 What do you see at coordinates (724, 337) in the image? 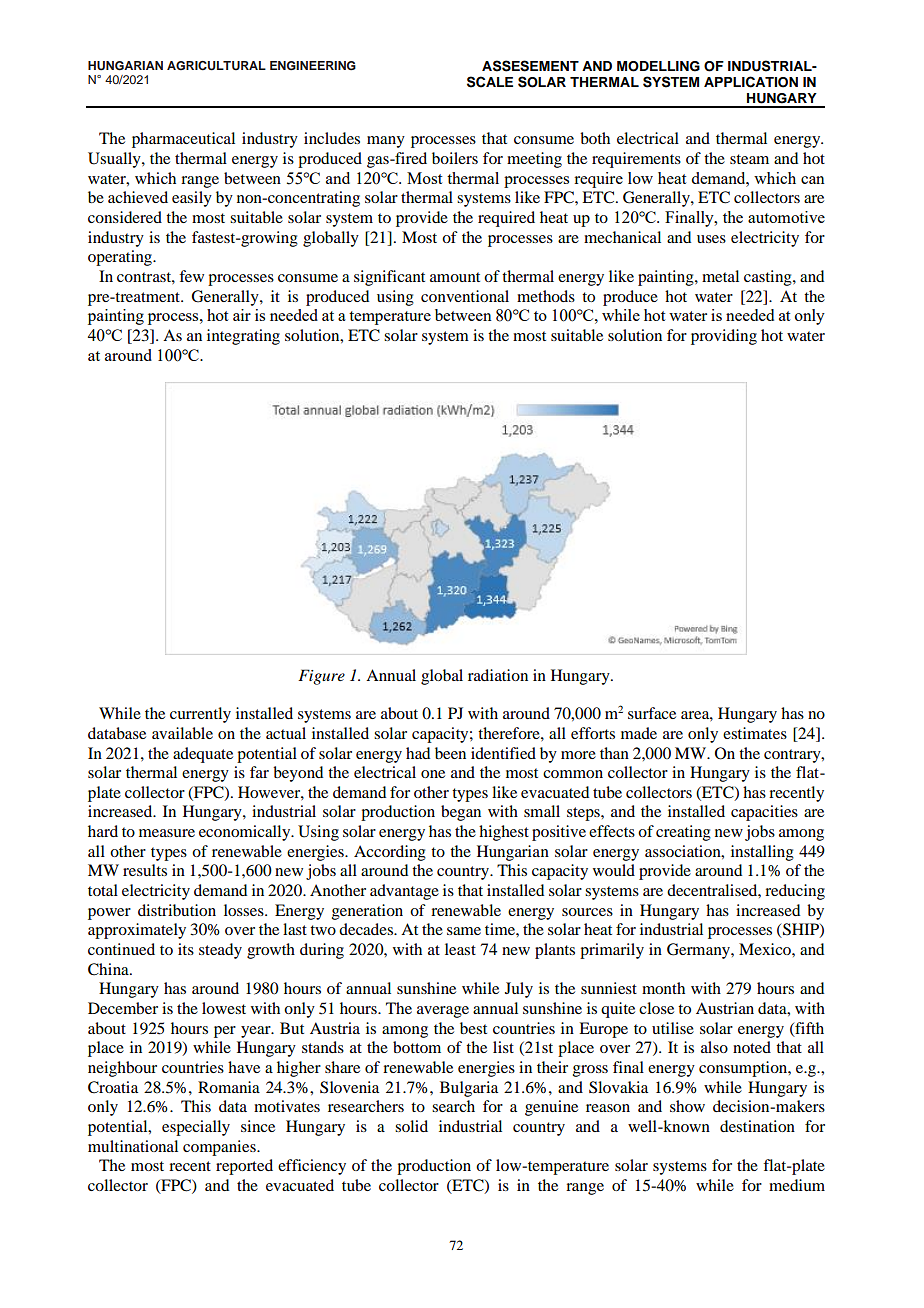
I see `providing` at bounding box center [724, 337].
